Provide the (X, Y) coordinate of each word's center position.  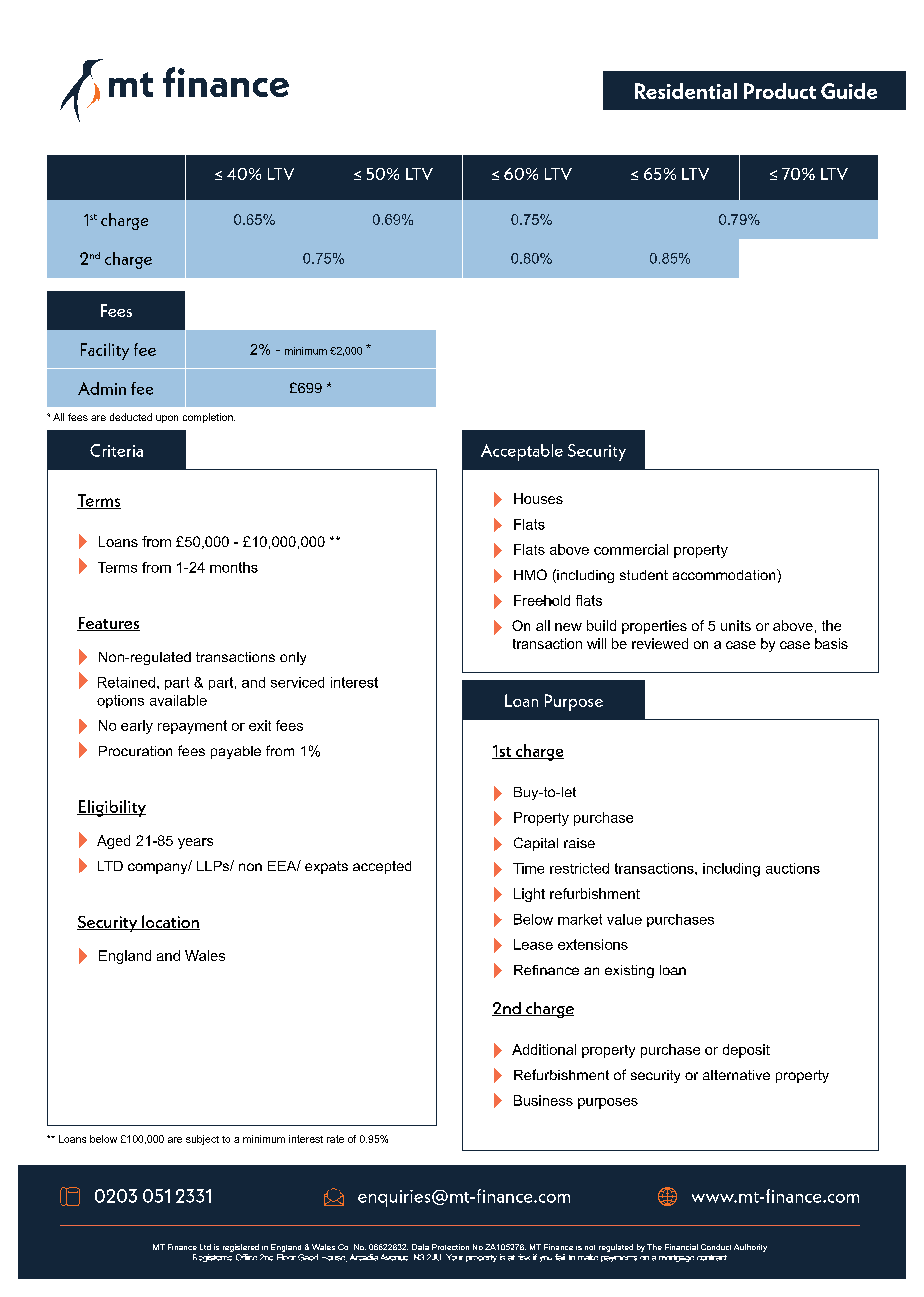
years (195, 843)
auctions (793, 868)
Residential (686, 91)
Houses (538, 498)
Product (780, 91)
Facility (105, 351)
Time (528, 868)
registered (241, 1248)
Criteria (116, 450)
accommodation (725, 574)
